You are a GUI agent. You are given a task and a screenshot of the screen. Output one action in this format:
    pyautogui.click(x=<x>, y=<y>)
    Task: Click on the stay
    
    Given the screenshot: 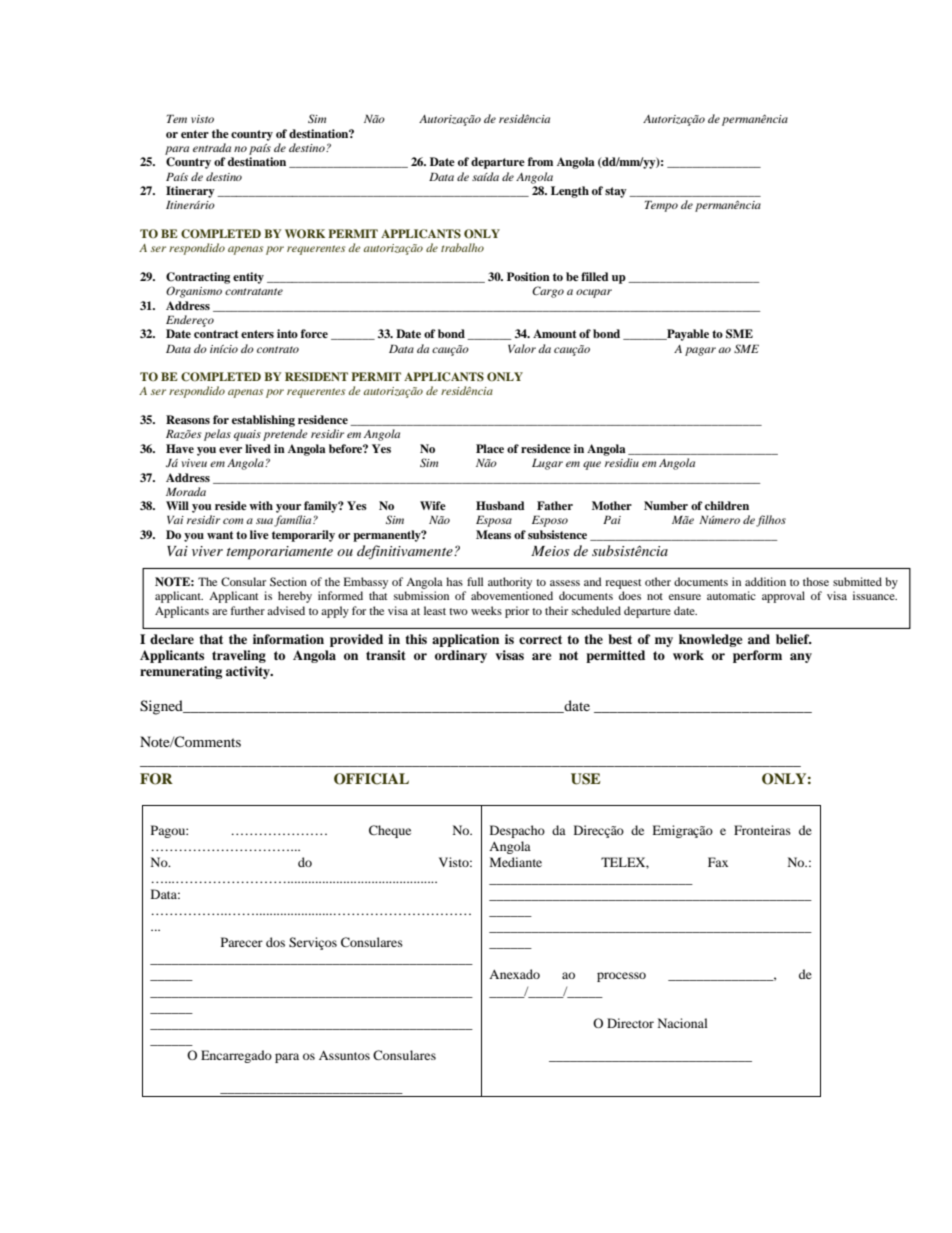 What is the action you would take?
    pyautogui.click(x=616, y=192)
